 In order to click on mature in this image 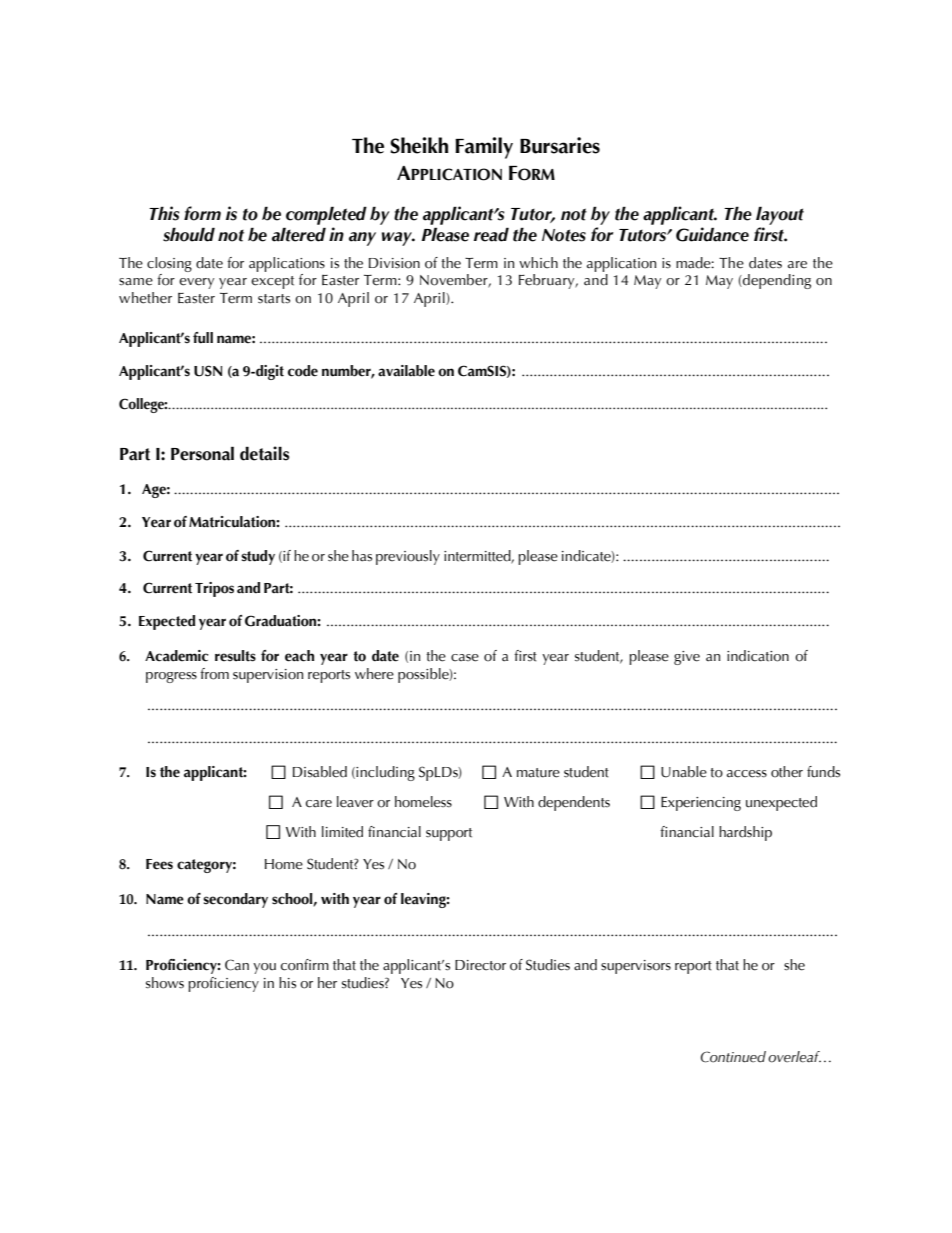, I will do `click(538, 773)`.
